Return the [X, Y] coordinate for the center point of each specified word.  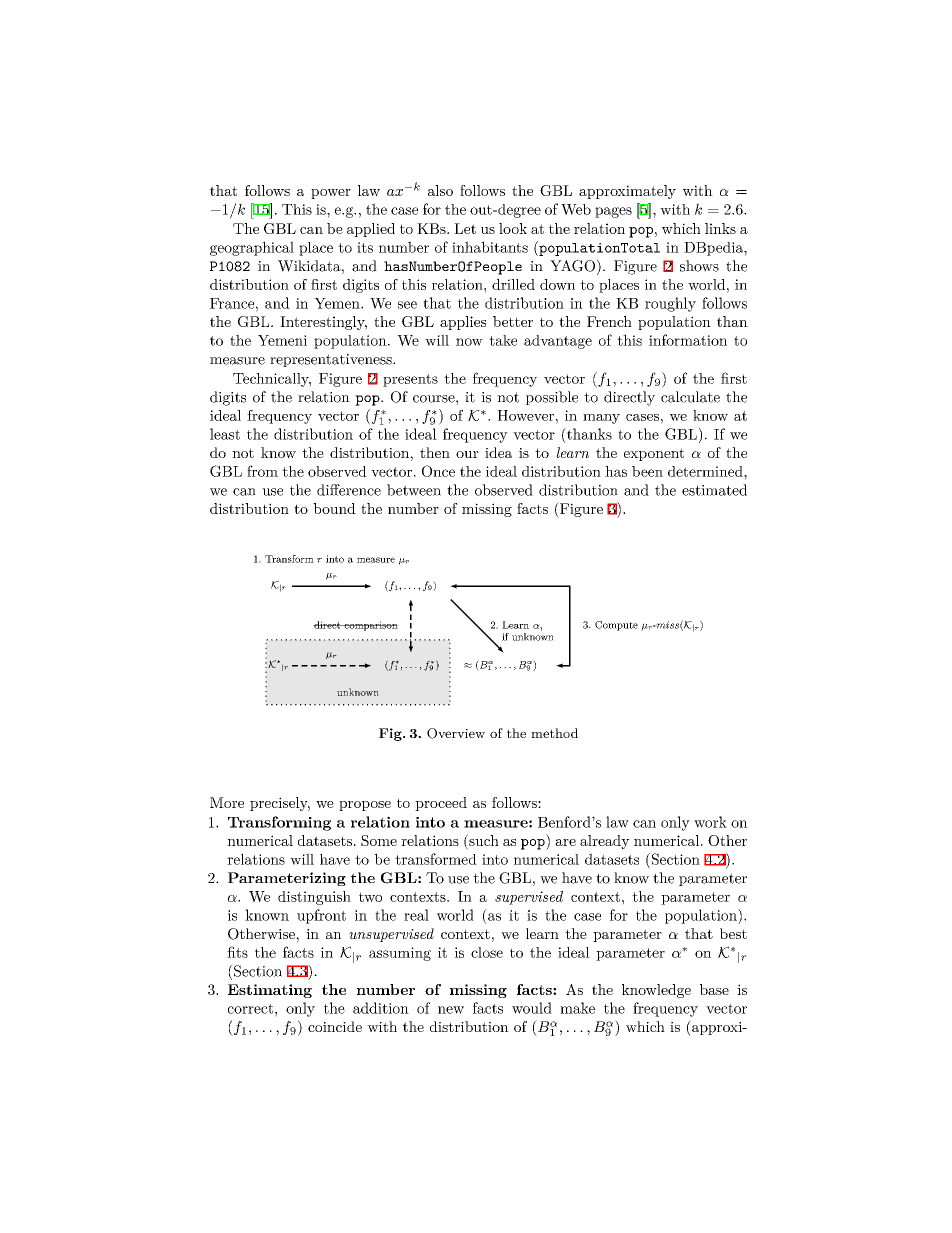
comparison [370, 626]
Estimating [270, 991]
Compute [616, 626]
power [331, 194]
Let [465, 228]
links [720, 228]
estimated [714, 490]
